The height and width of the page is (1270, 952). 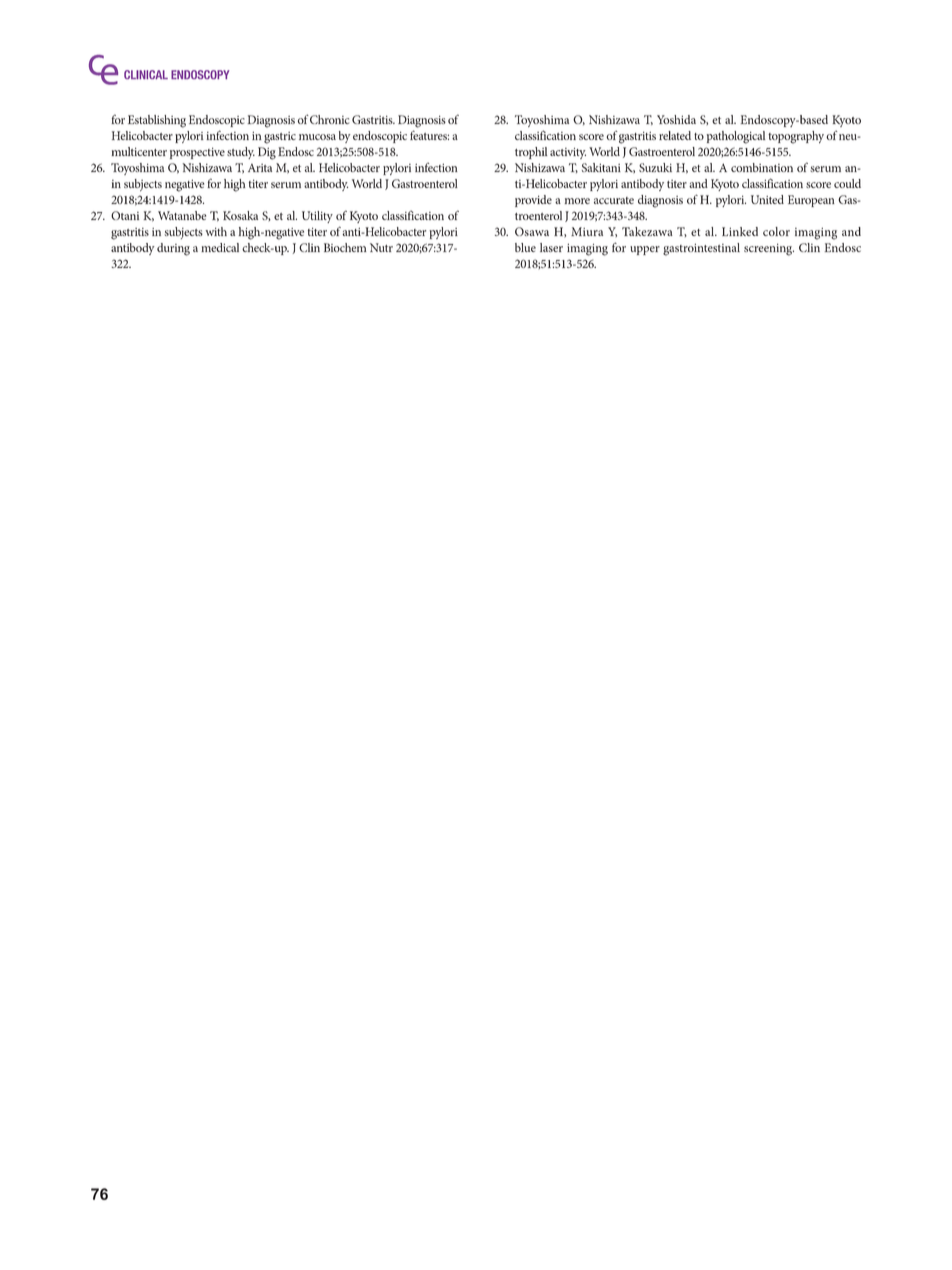 What do you see at coordinates (197, 153) in the page?
I see `prospective` at bounding box center [197, 153].
